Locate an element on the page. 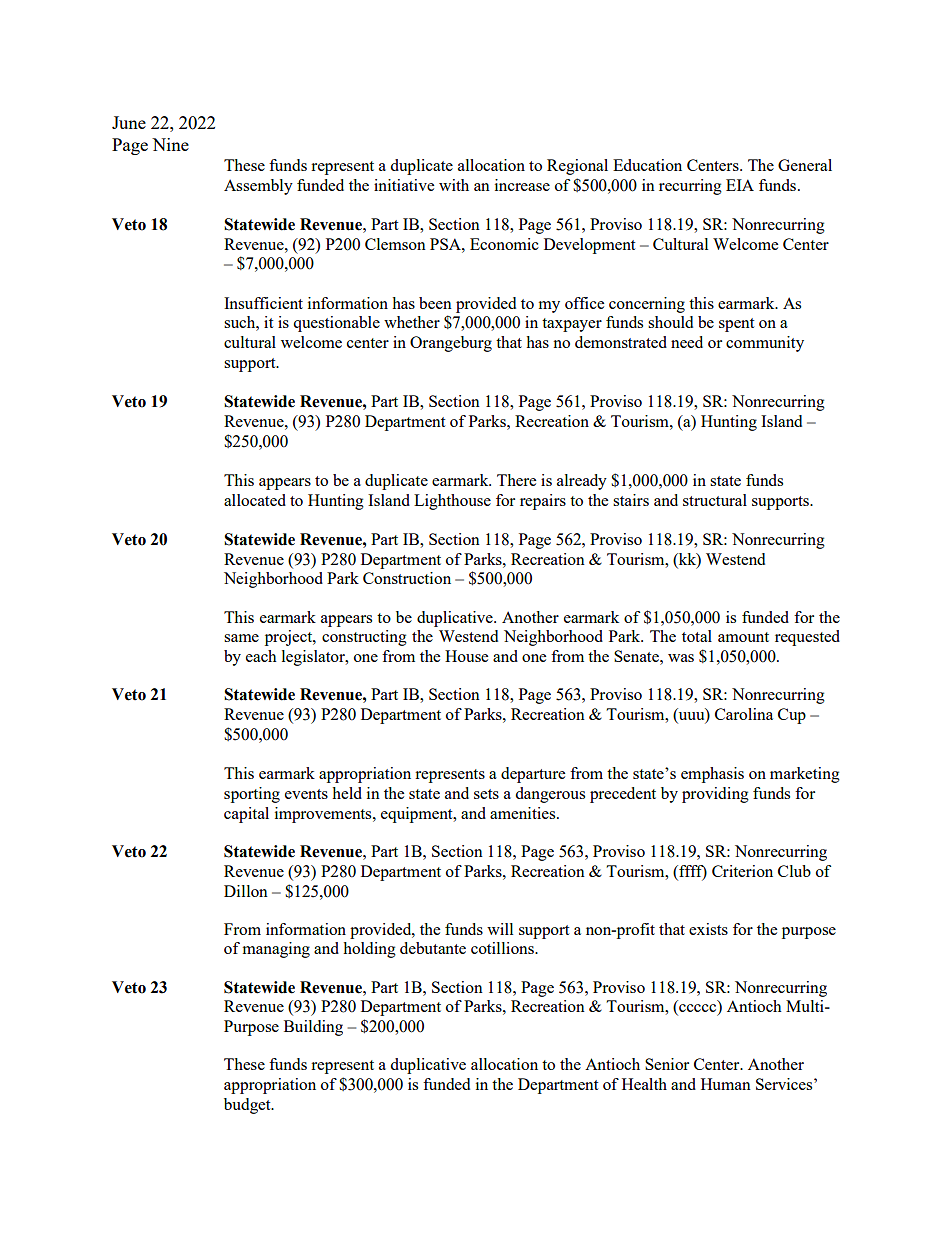  with is located at coordinates (454, 185).
